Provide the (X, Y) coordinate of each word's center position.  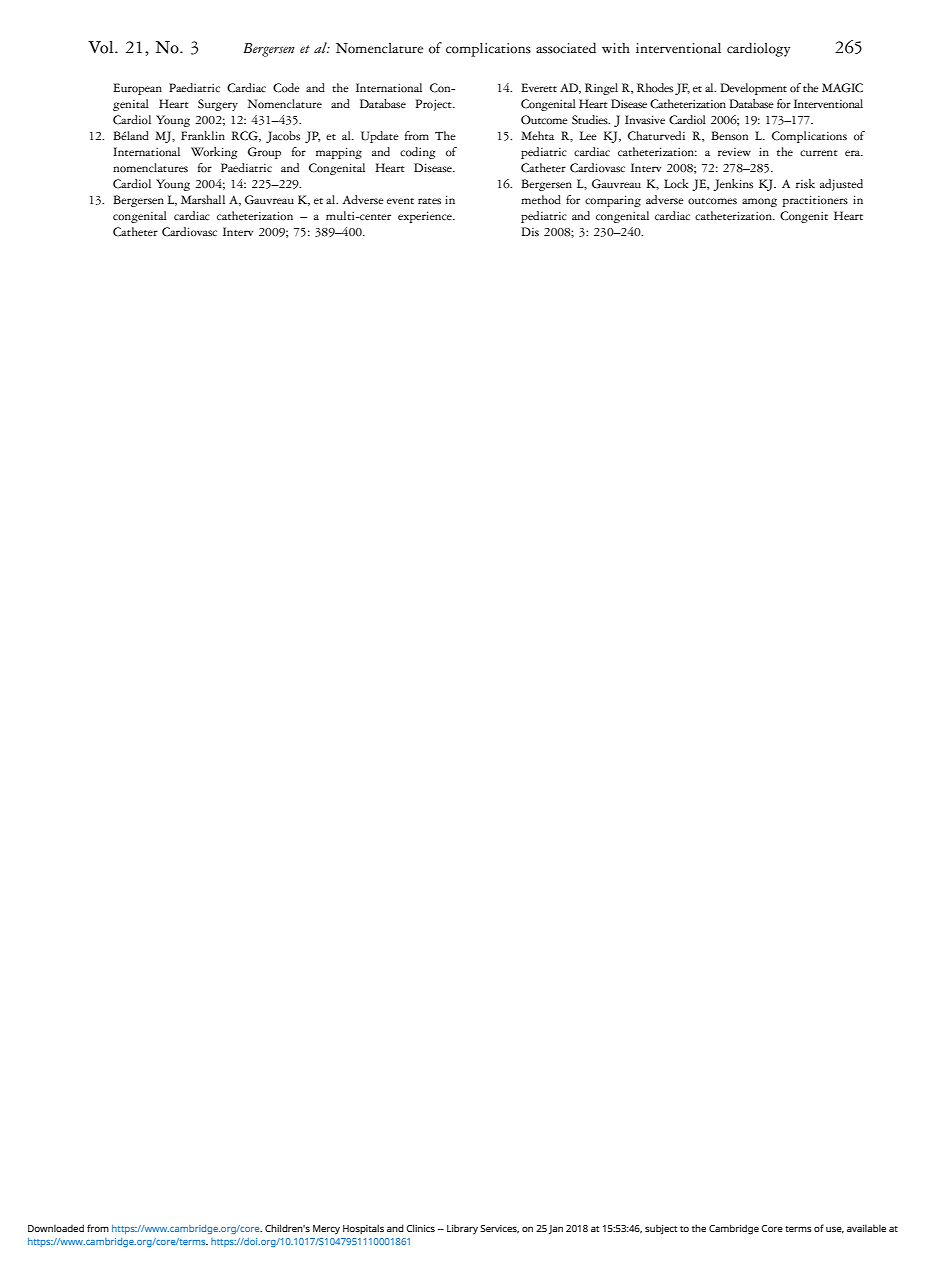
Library (462, 1229)
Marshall (203, 200)
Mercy (326, 1230)
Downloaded (56, 1228)
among (759, 202)
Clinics (420, 1228)
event (400, 201)
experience (426, 217)
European (137, 89)
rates (429, 201)
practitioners (815, 201)
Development (753, 89)
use (835, 1230)
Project (435, 105)
